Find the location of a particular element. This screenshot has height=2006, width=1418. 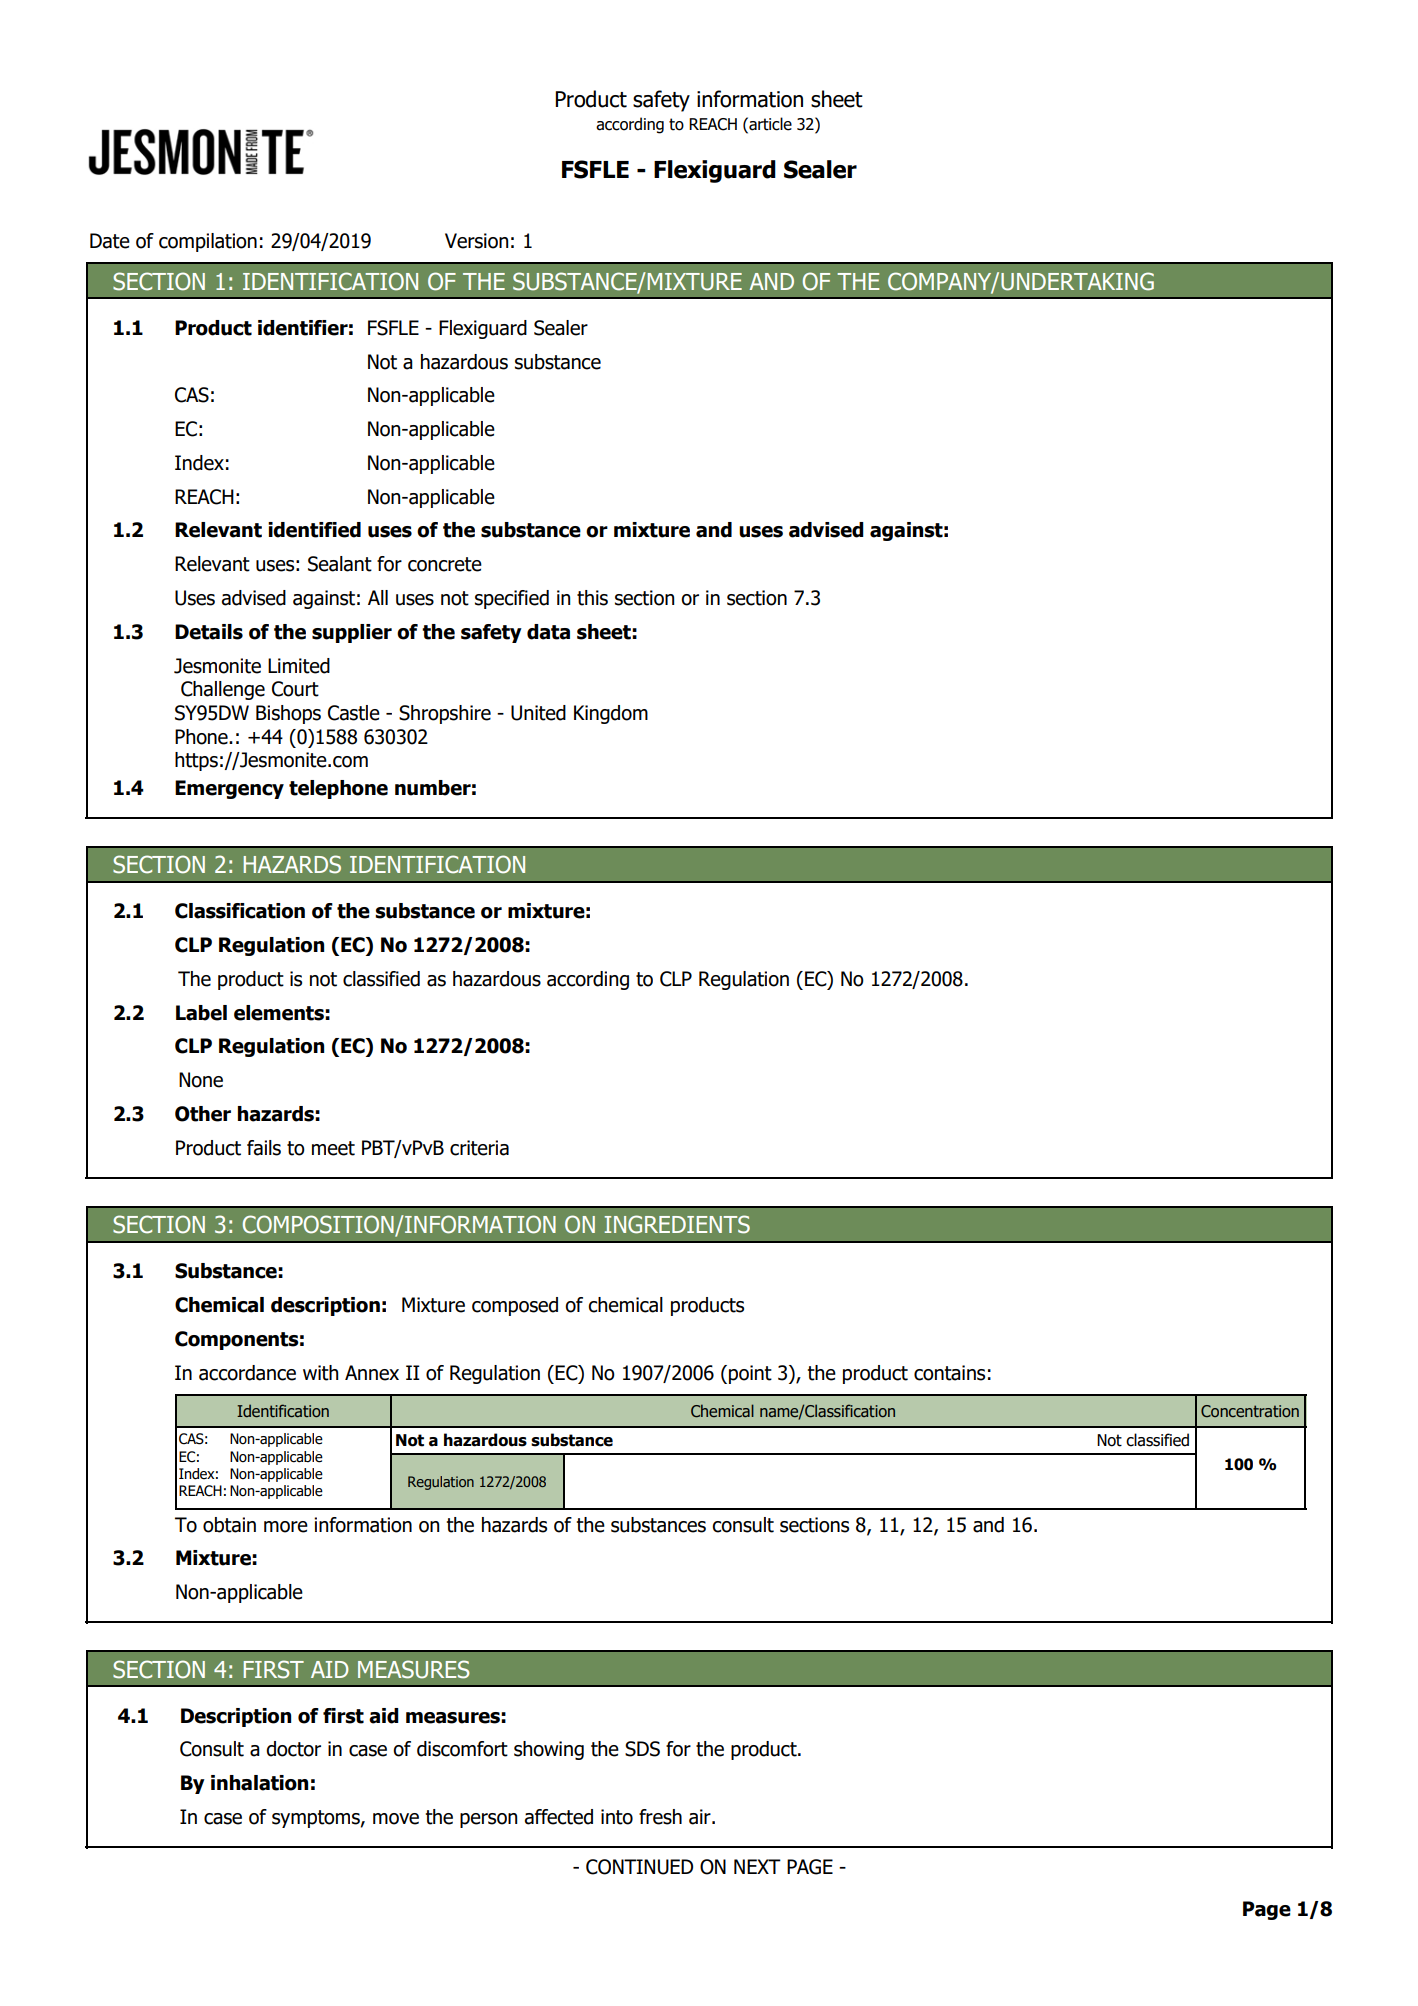

data is located at coordinates (548, 632).
